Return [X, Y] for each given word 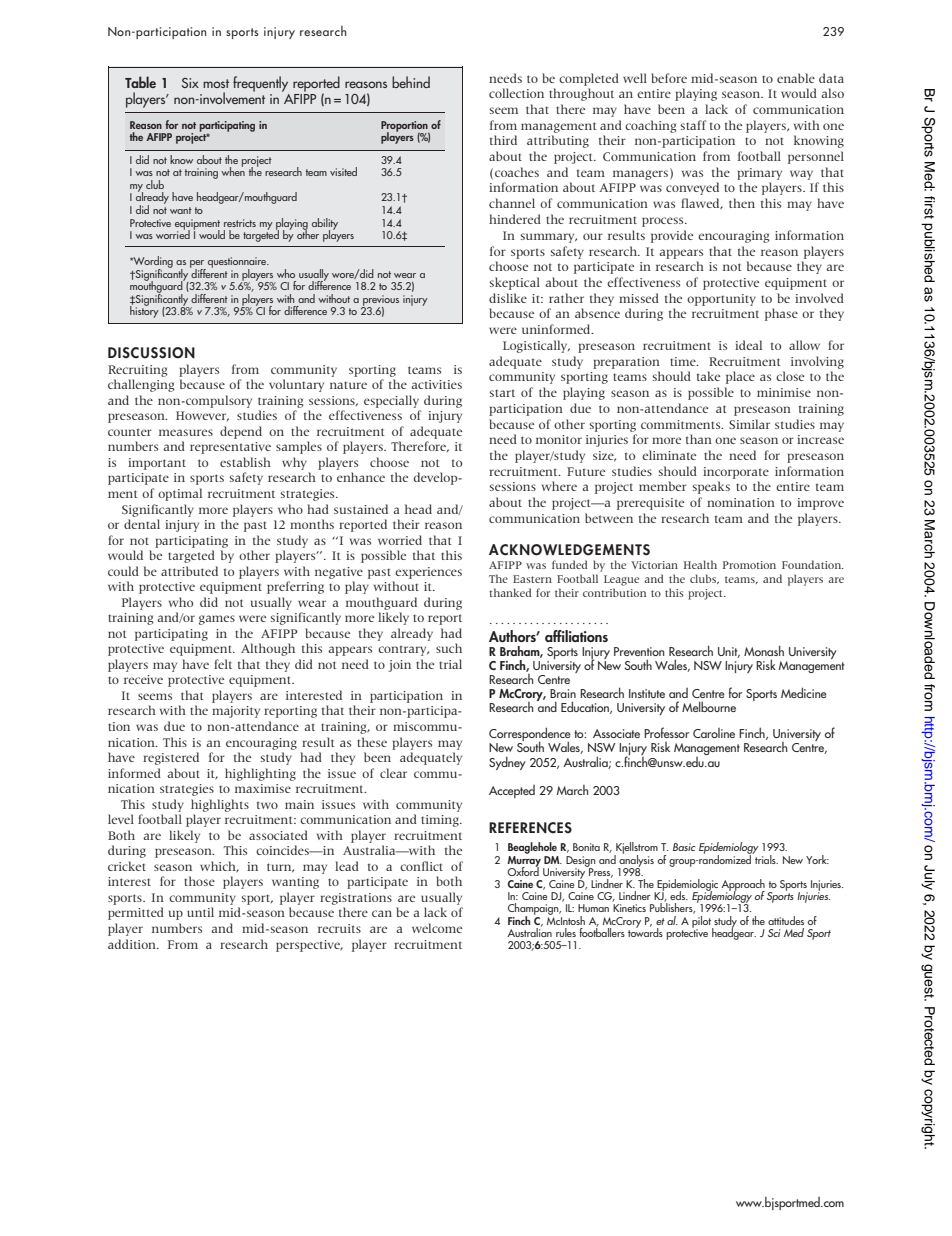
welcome [437, 928]
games [217, 620]
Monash [764, 650]
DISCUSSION [151, 353]
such [449, 648]
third [503, 140]
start [502, 393]
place [740, 377]
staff [693, 125]
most [216, 83]
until [200, 912]
